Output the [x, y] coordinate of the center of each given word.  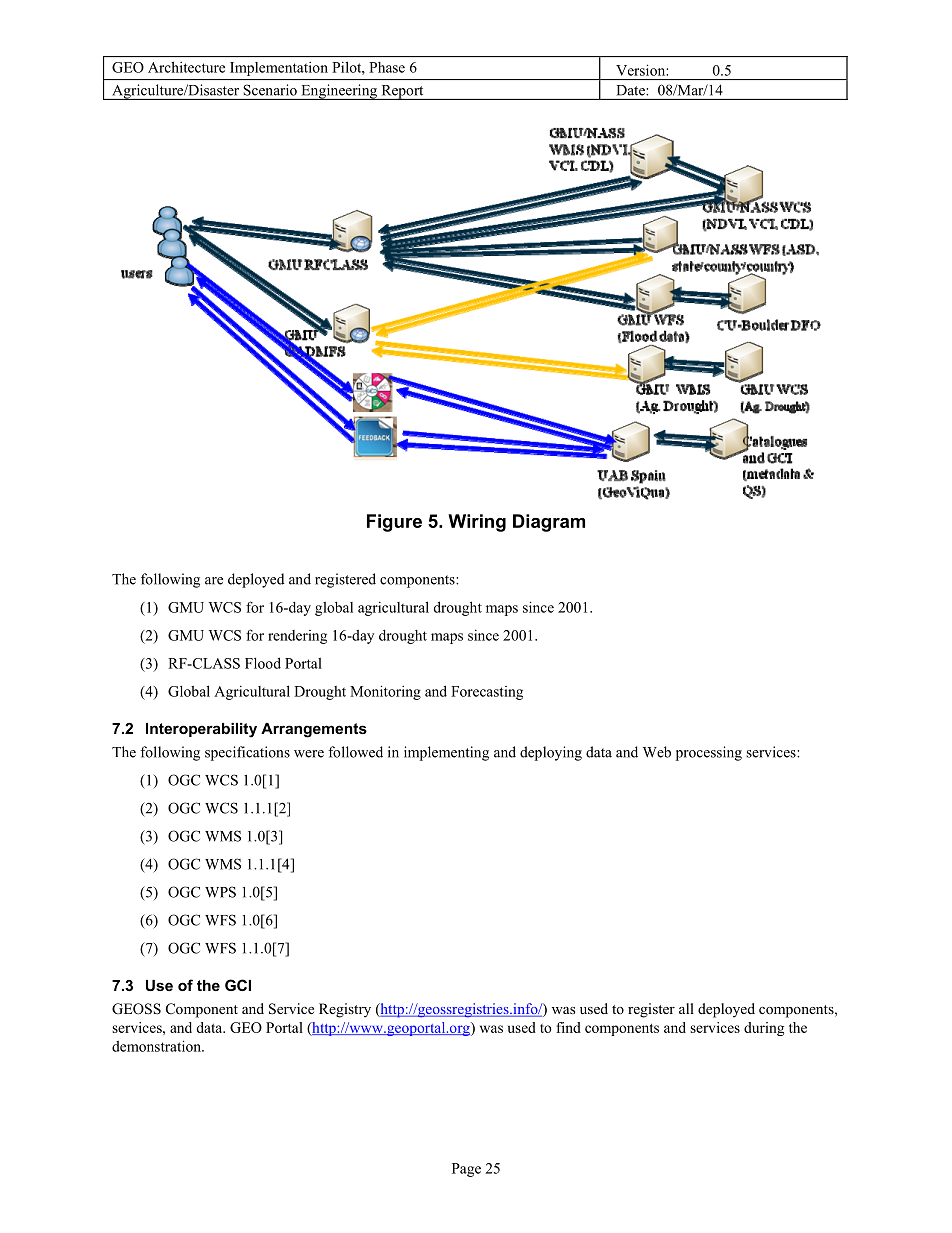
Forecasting [487, 693]
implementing [446, 753]
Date [631, 90]
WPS [220, 892]
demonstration [157, 1046]
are [214, 581]
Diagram [549, 523]
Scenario [270, 90]
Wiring [477, 523]
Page [466, 1170]
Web [657, 752]
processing [709, 753]
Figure [394, 523]
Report [402, 92]
